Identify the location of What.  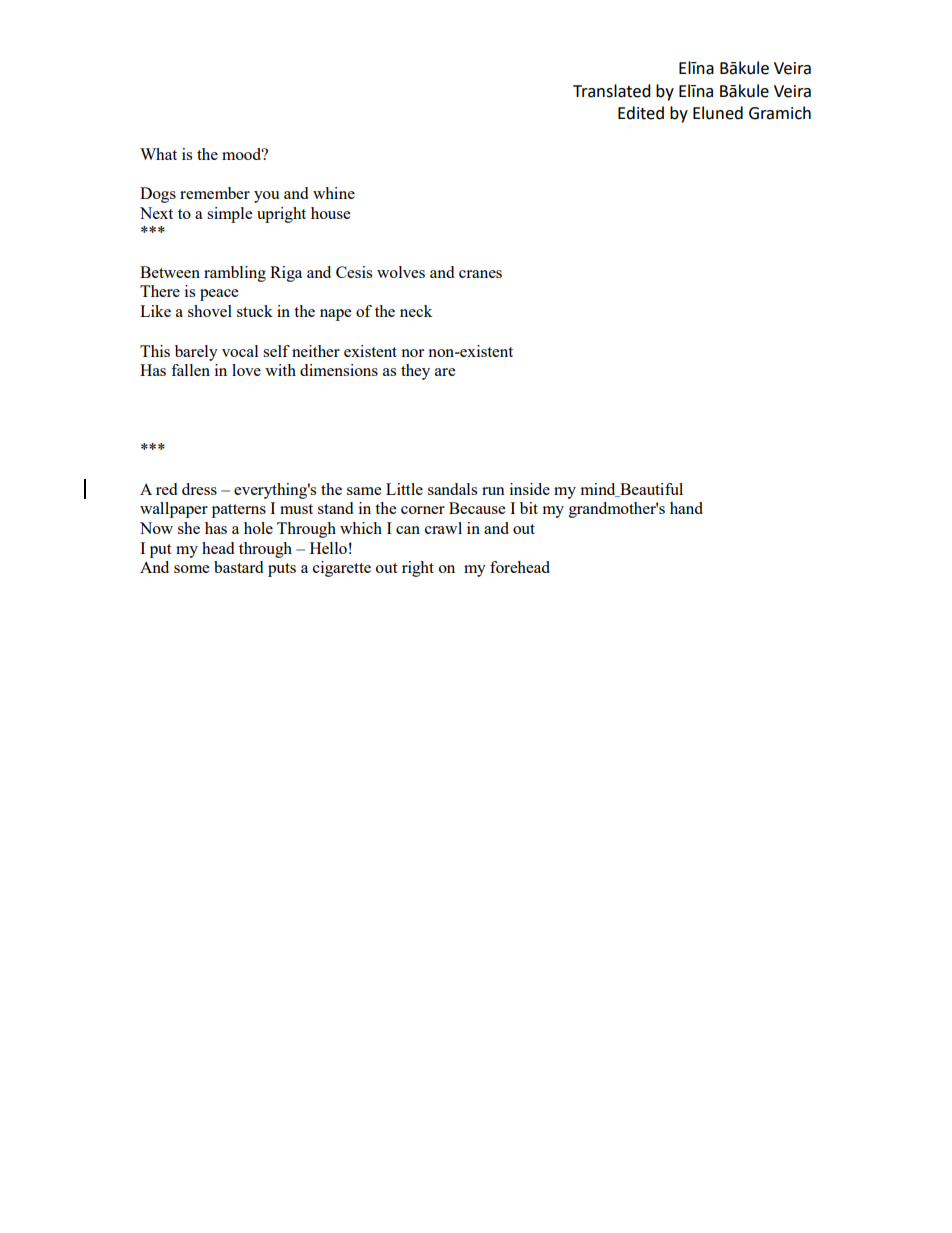
(158, 154).
